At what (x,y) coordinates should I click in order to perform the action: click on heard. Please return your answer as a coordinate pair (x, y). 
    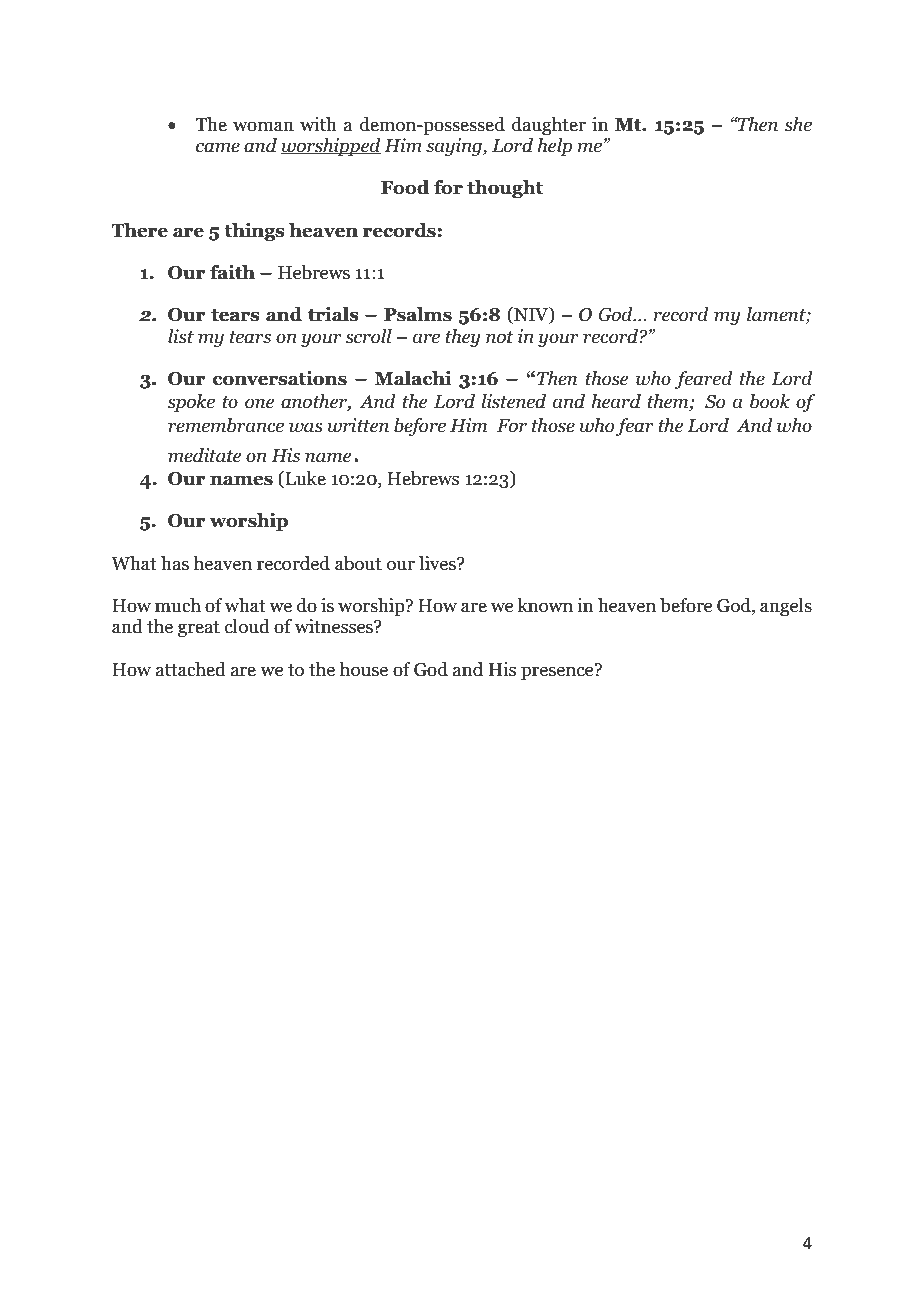
    Looking at the image, I should click on (616, 401).
